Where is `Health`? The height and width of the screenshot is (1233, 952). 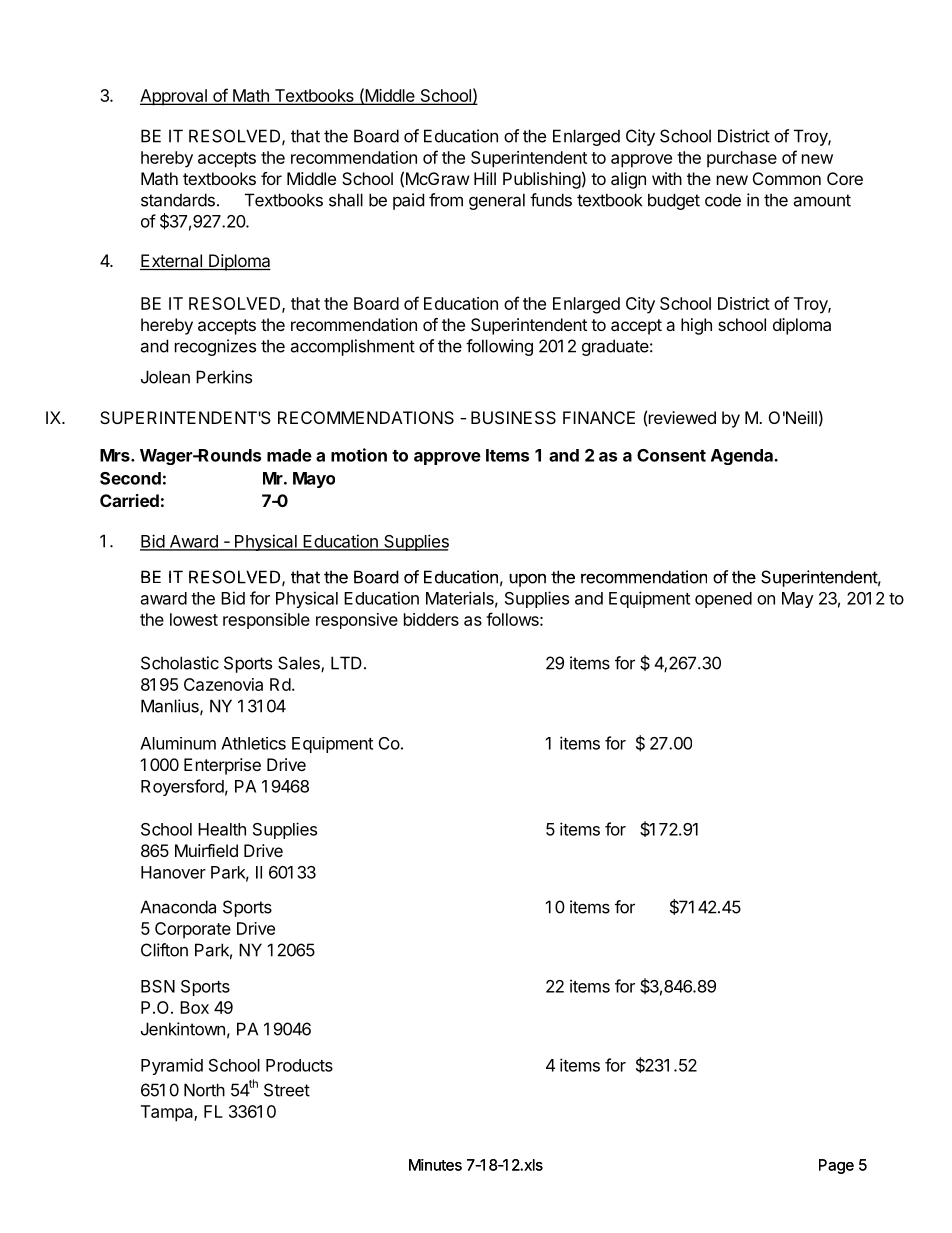
Health is located at coordinates (222, 829).
